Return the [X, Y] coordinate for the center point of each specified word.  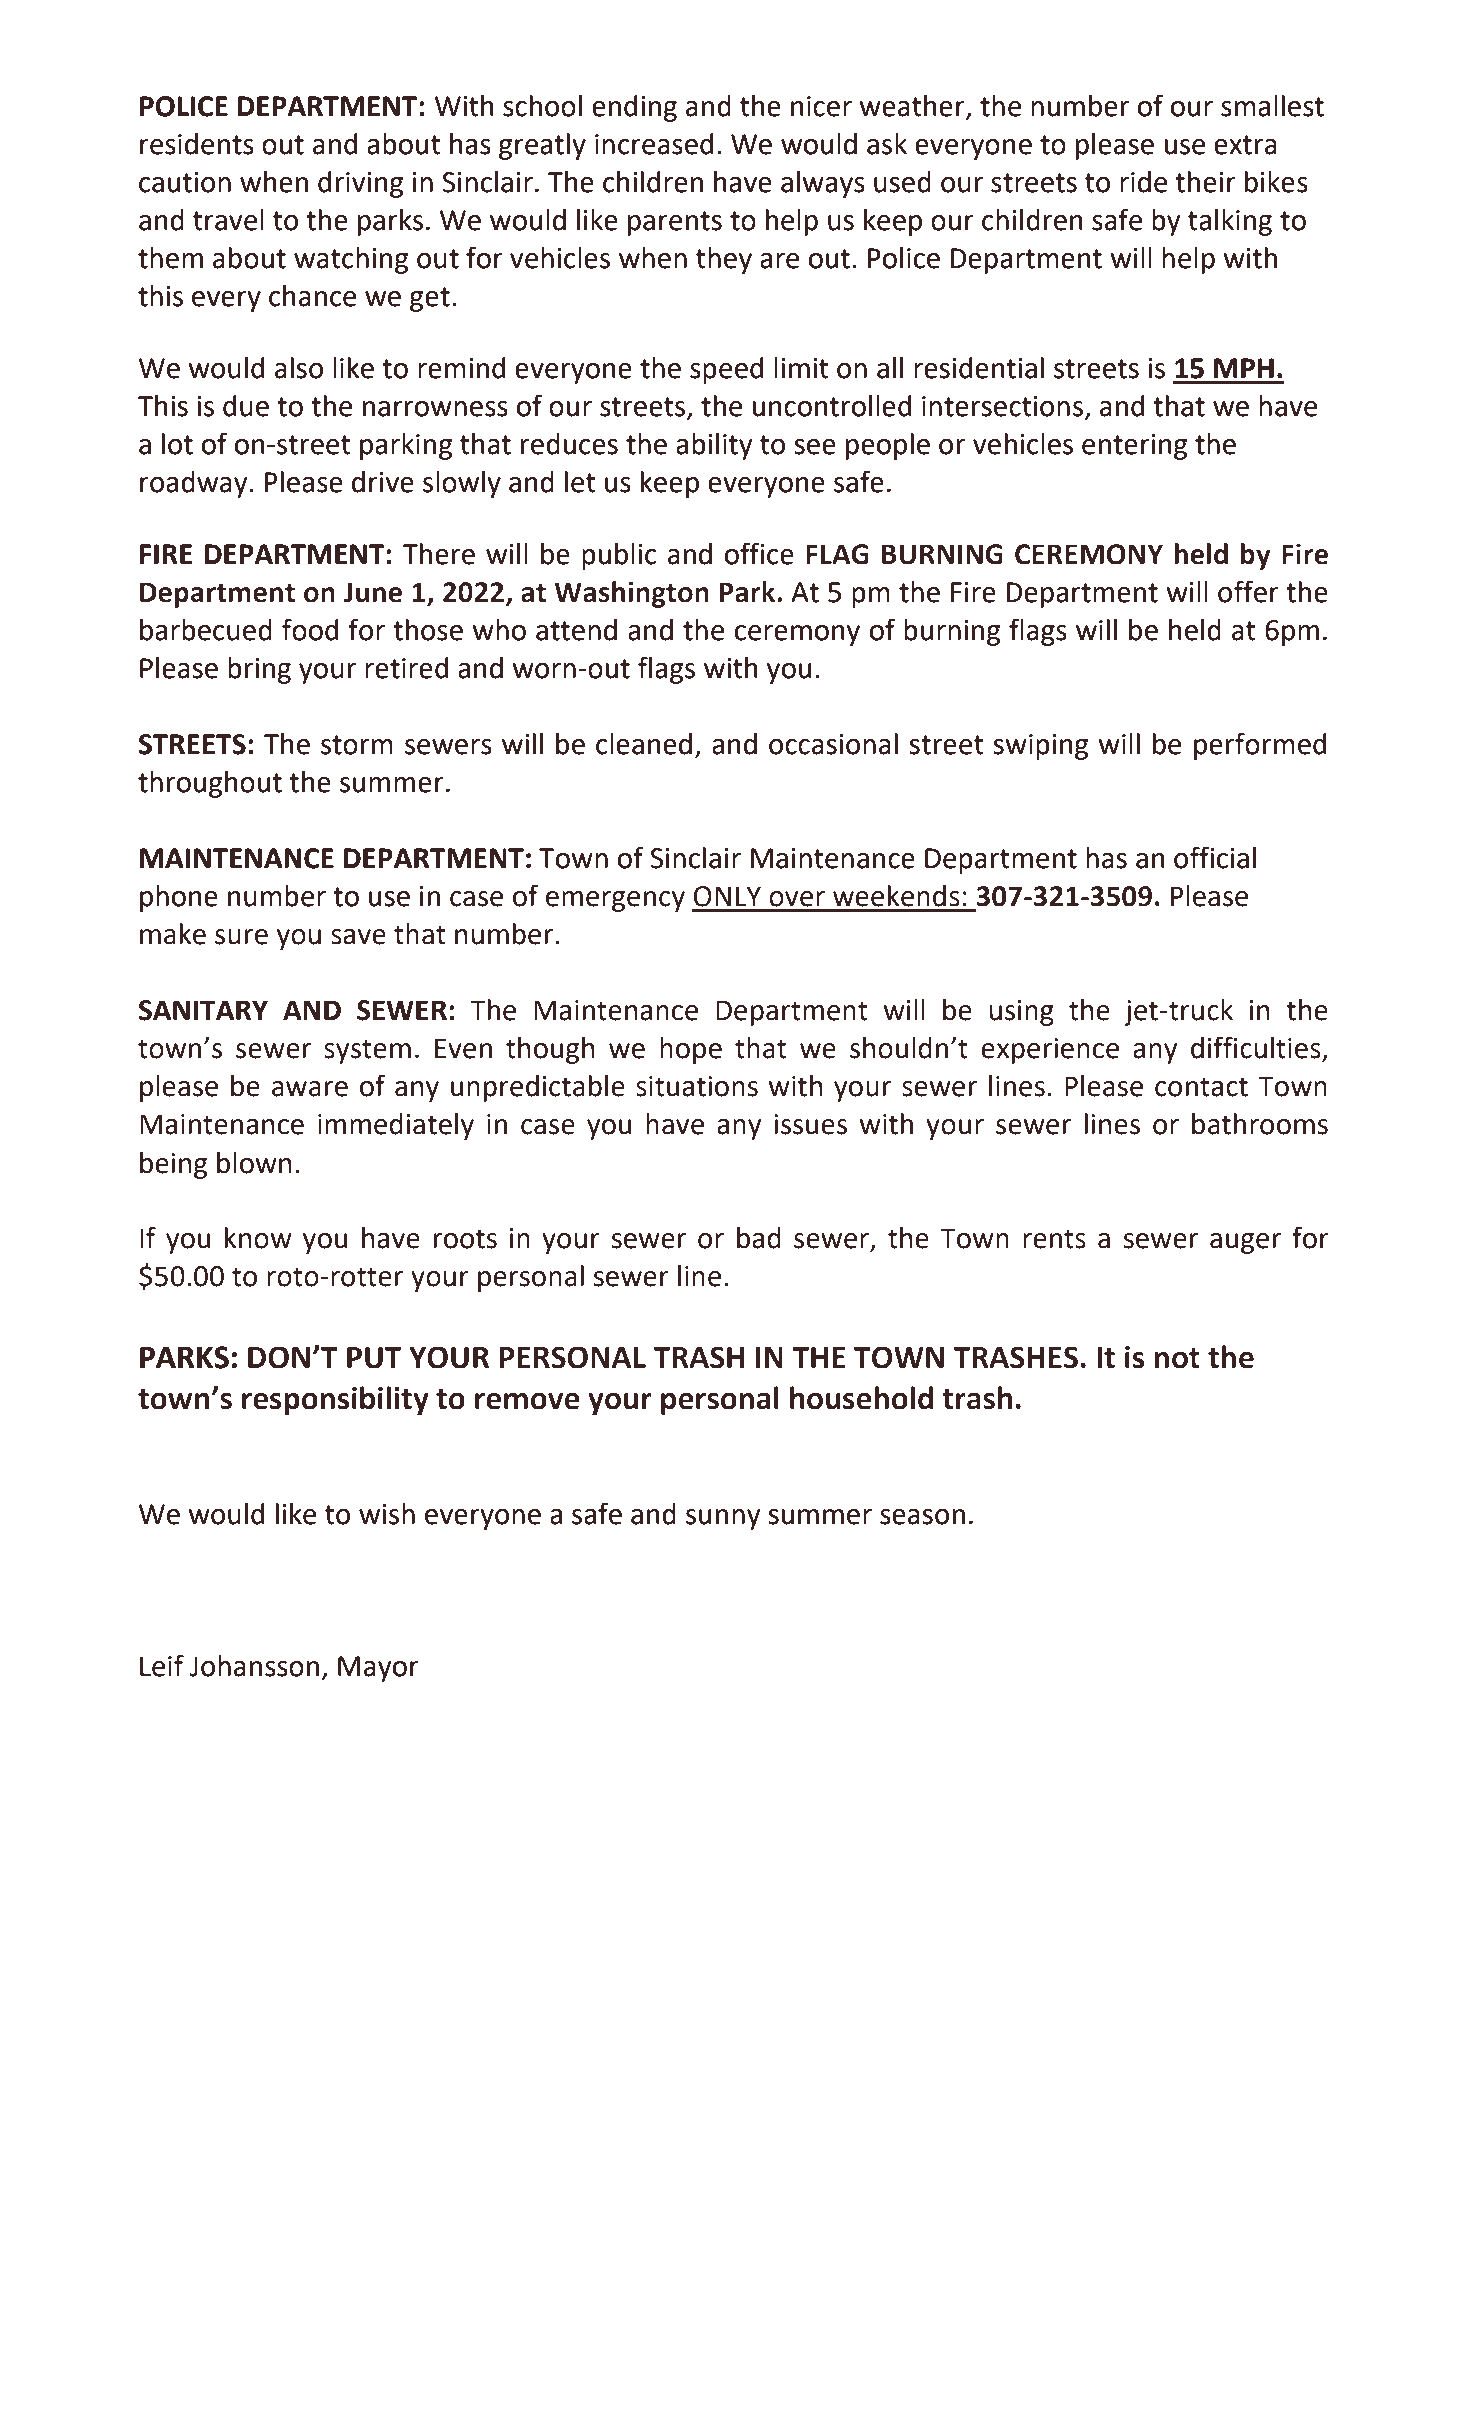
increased [654, 144]
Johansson [254, 1666]
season [922, 1517]
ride [1143, 182]
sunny [723, 1519]
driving [360, 184]
